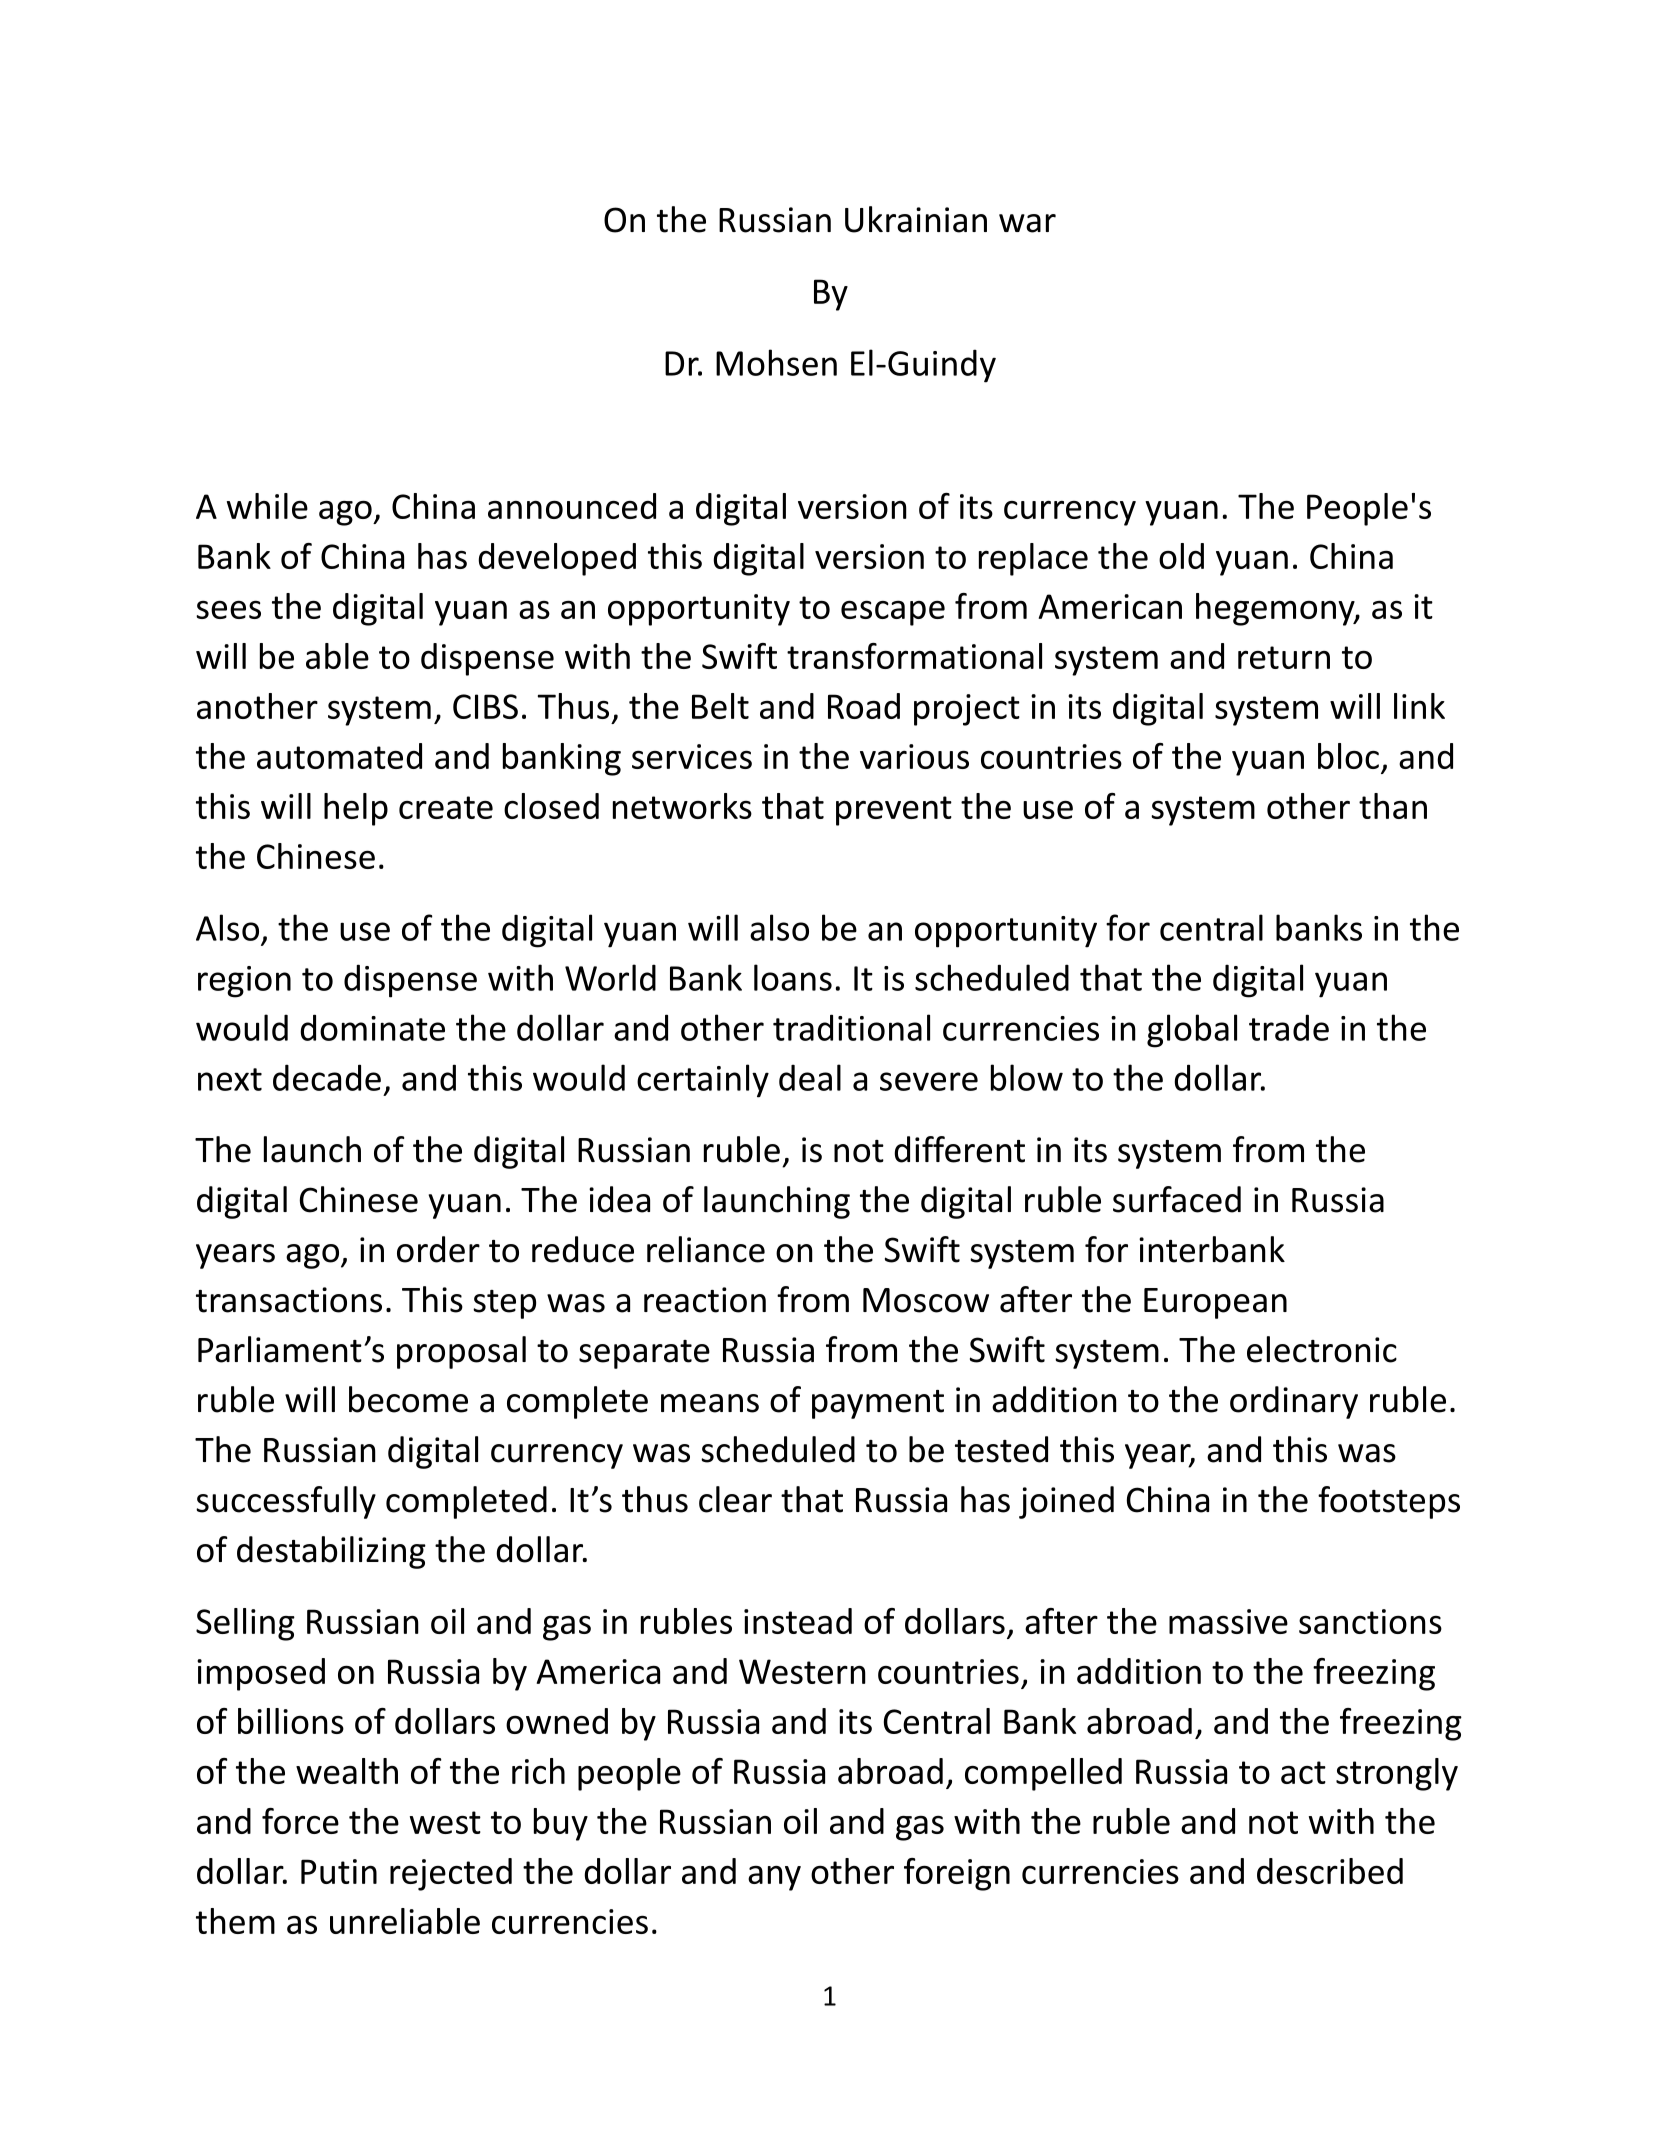  Describe the element at coordinates (735, 1499) in the screenshot. I see `clear` at that location.
